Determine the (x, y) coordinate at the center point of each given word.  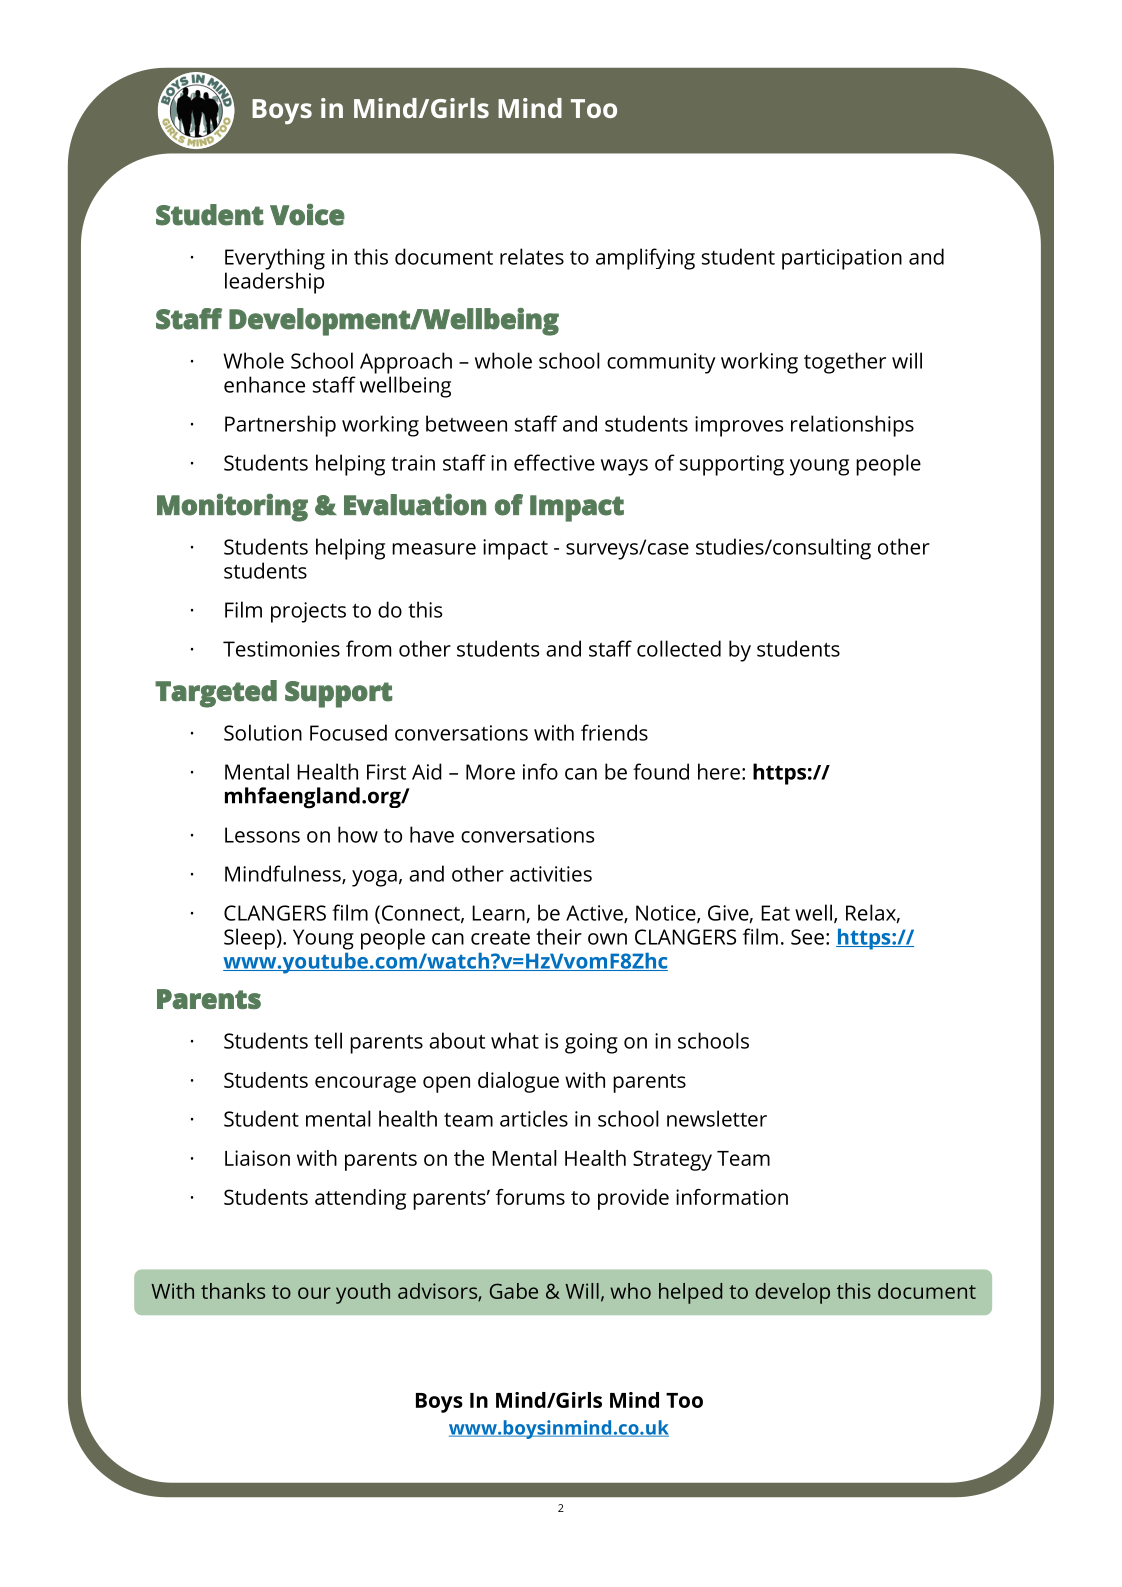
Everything (275, 259)
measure (434, 549)
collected (679, 648)
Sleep (249, 939)
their (559, 936)
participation (842, 259)
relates (532, 256)
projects (308, 612)
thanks (233, 1291)
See (807, 937)
